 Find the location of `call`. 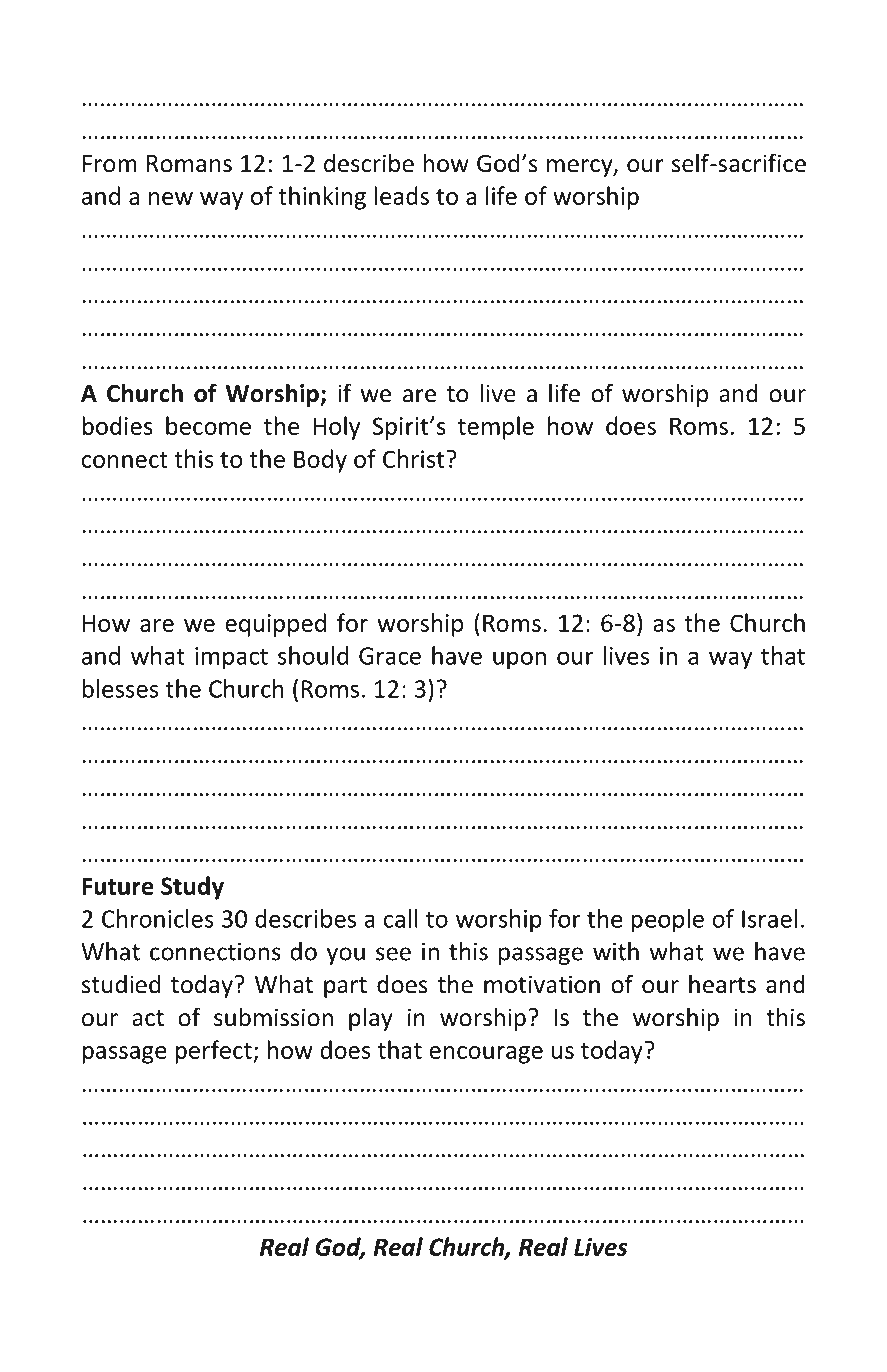

call is located at coordinates (401, 918).
